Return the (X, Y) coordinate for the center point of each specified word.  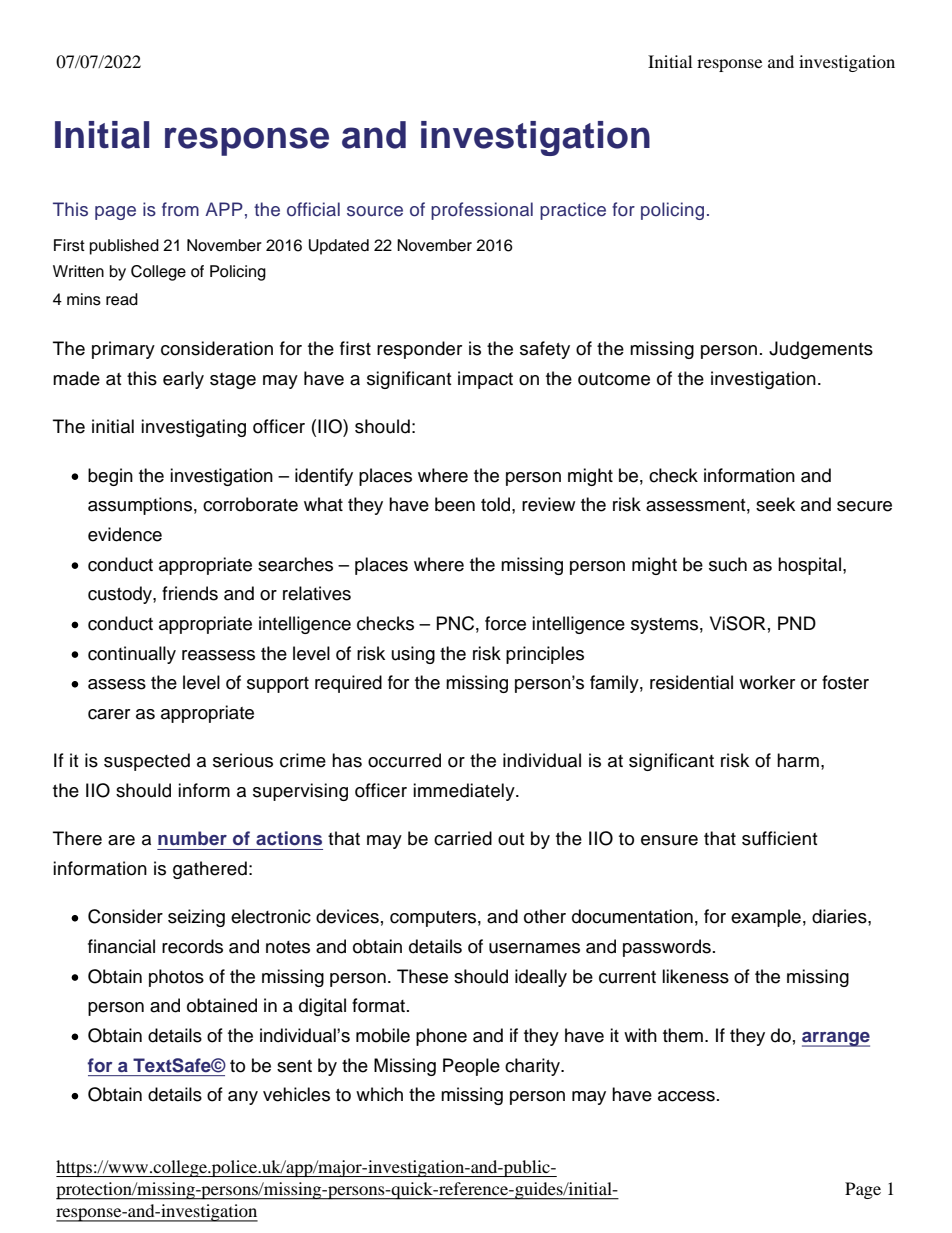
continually (132, 655)
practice (573, 211)
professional (482, 211)
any (243, 1098)
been (455, 504)
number (192, 838)
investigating (193, 428)
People (471, 1067)
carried (463, 838)
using (413, 655)
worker (767, 682)
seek (775, 504)
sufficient (779, 838)
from (180, 209)
